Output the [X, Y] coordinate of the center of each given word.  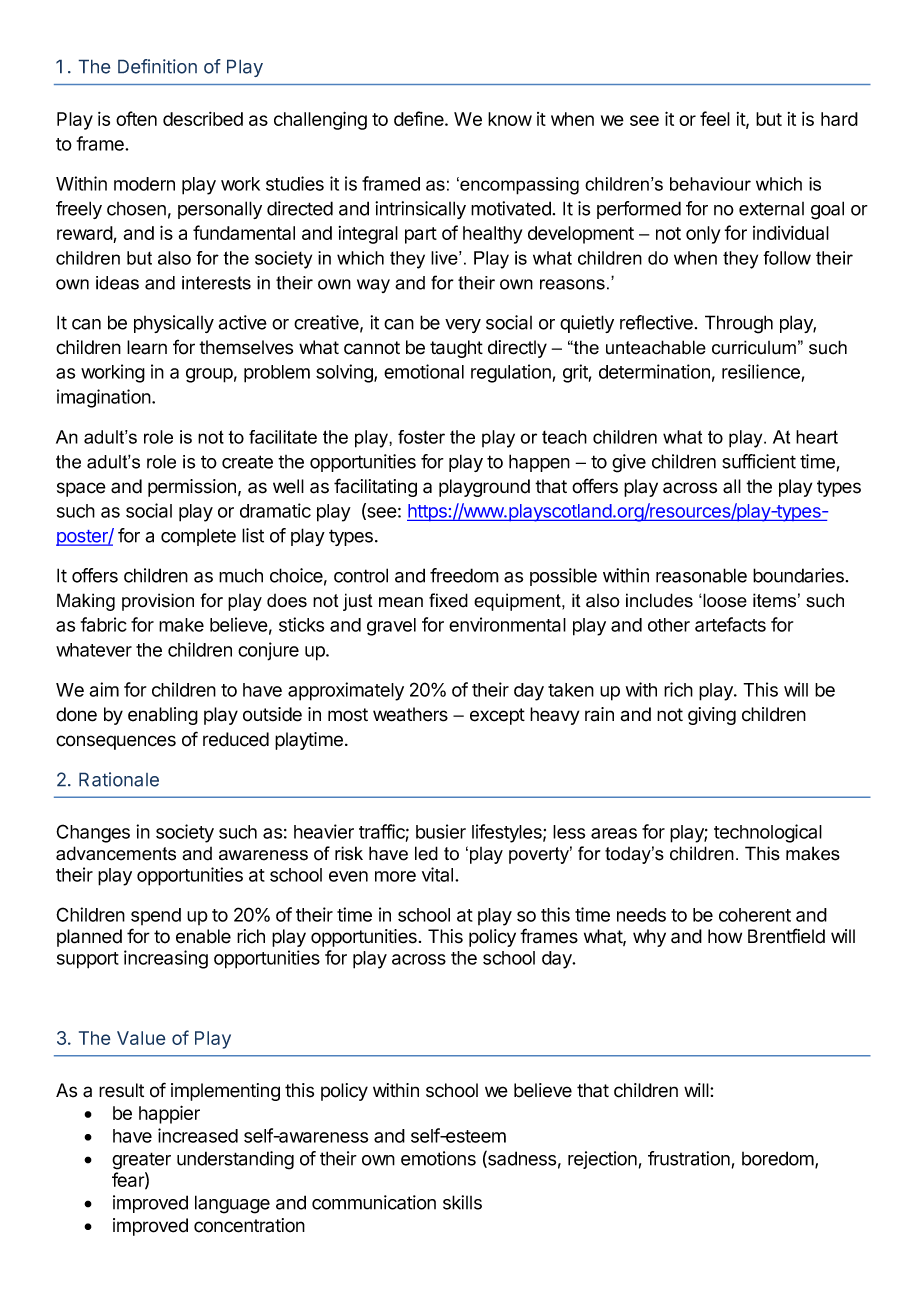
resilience [761, 371]
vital [439, 874]
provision [158, 602]
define [420, 118]
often [136, 118]
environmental [507, 624]
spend [156, 916]
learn [147, 347]
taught [456, 349]
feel [715, 118]
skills [462, 1202]
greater [141, 1161]
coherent [755, 915]
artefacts [730, 624]
